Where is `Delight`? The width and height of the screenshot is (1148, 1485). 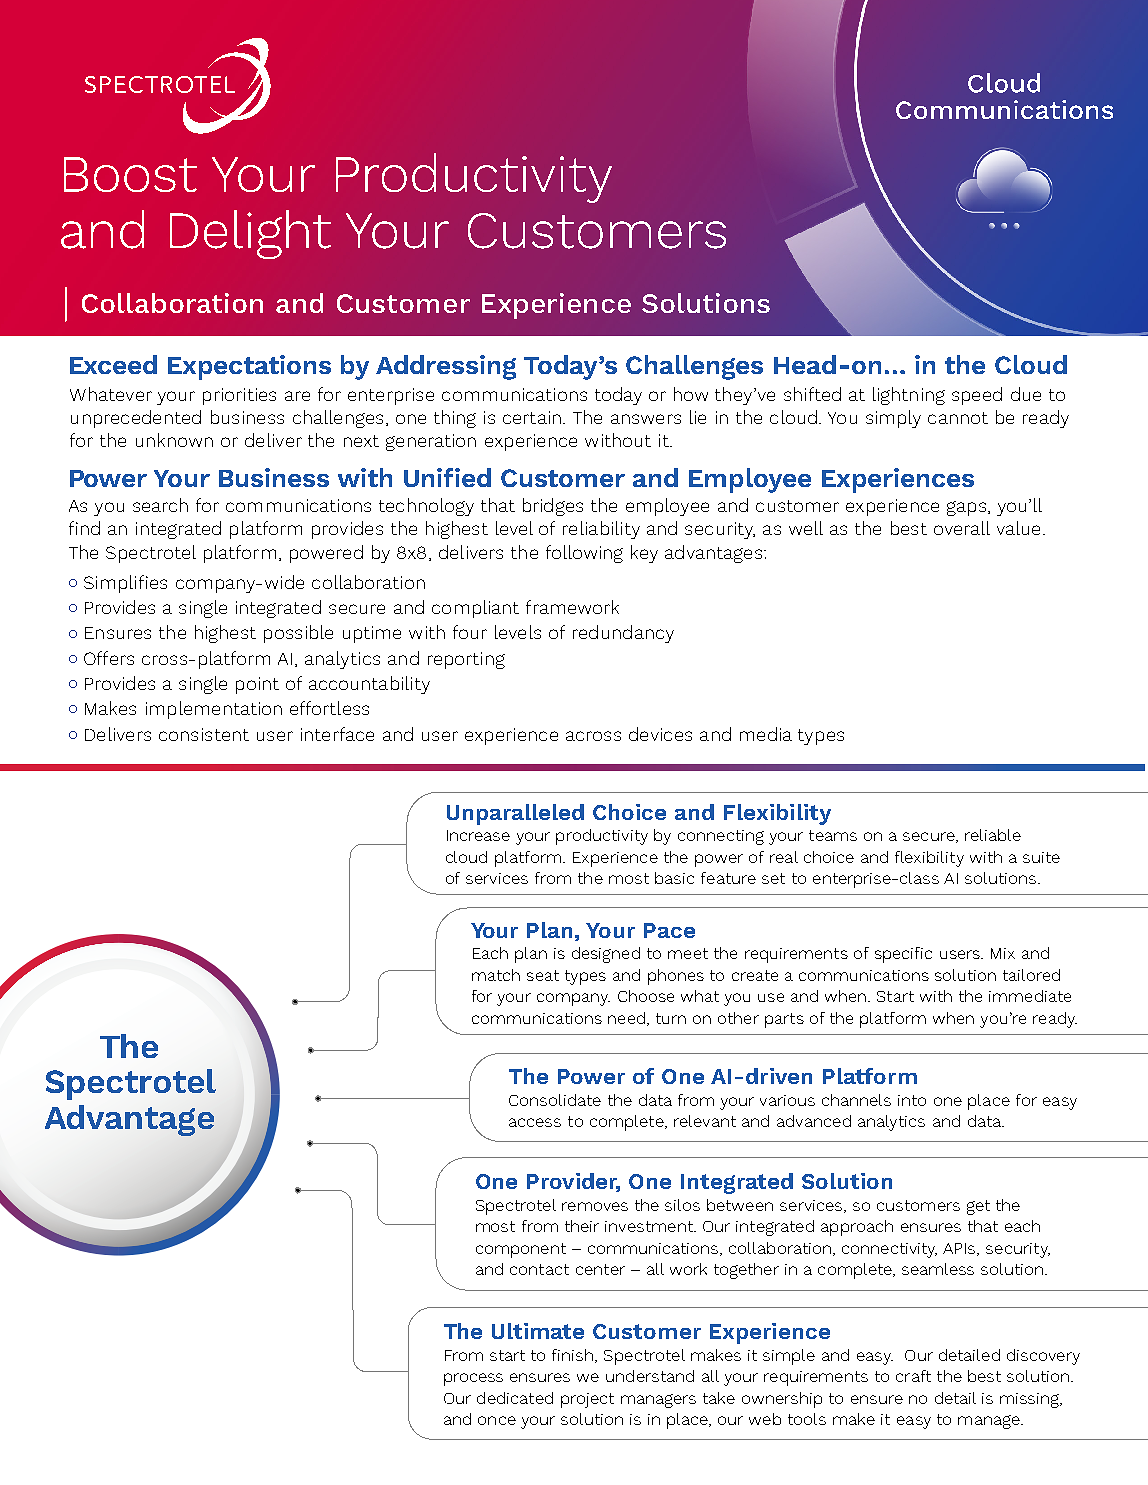 Delight is located at coordinates (250, 234).
